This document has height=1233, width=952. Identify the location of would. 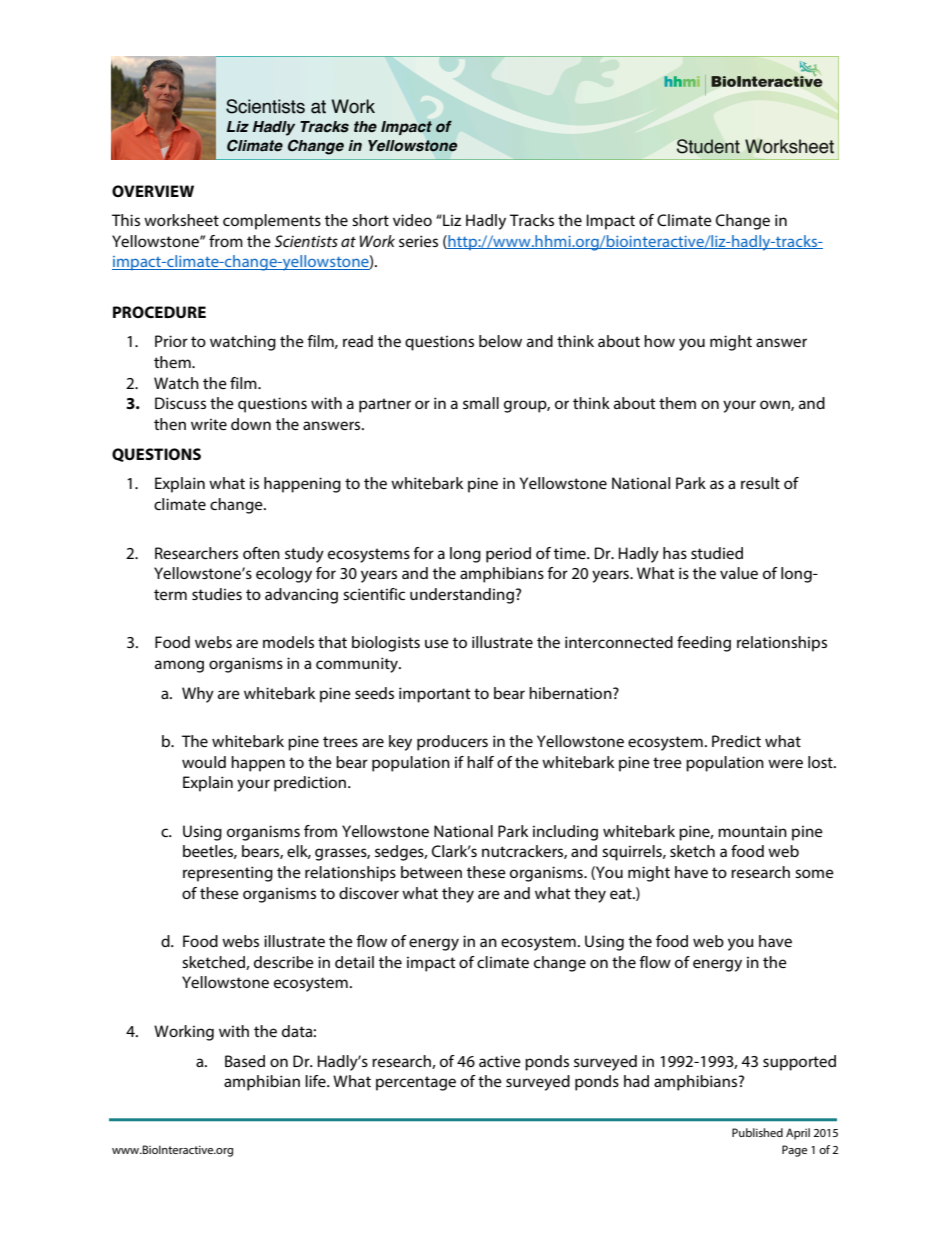
(204, 762).
